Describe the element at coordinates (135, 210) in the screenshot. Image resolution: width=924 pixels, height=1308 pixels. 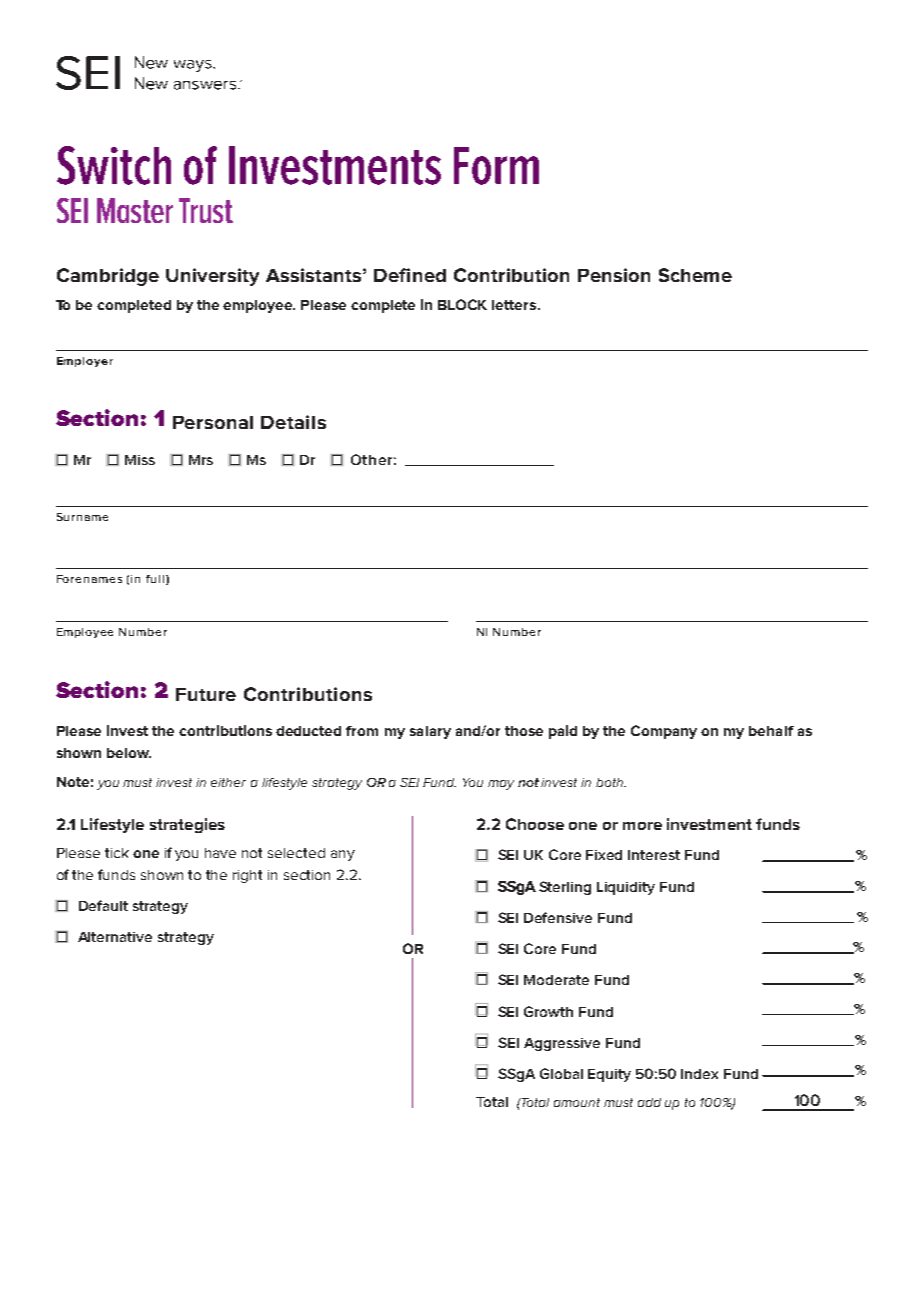
I see `Master` at that location.
